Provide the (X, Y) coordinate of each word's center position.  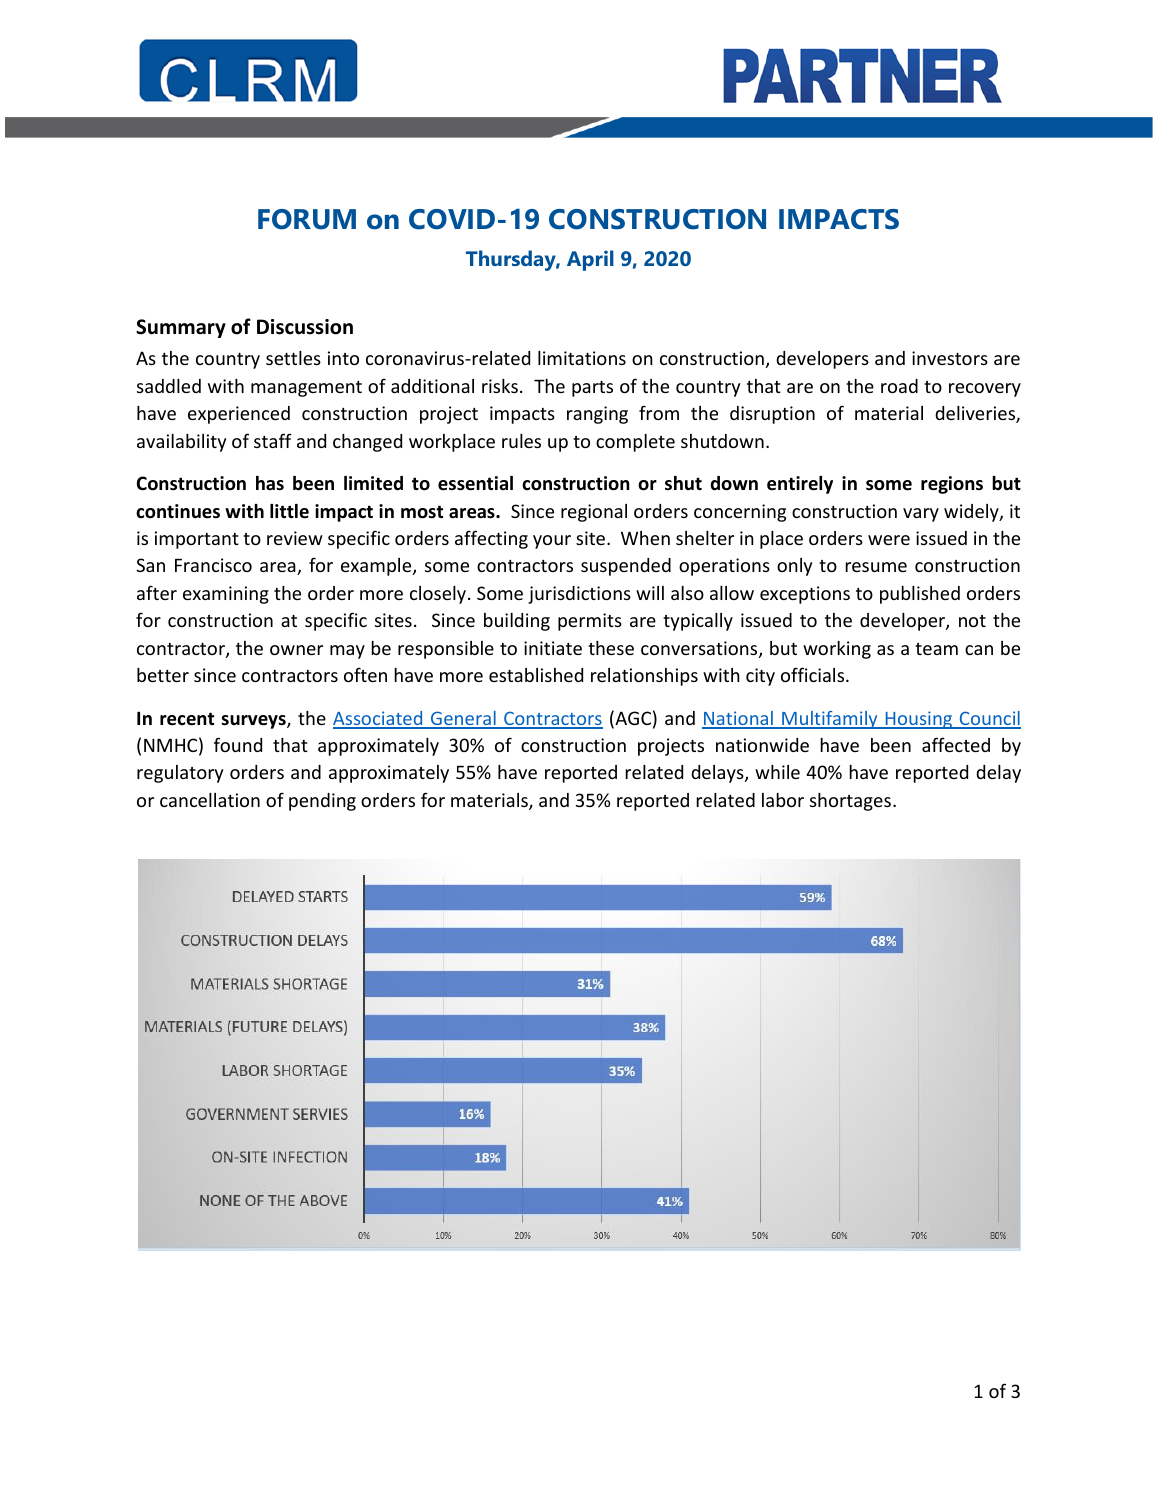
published (920, 595)
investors (950, 358)
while (777, 772)
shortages (850, 802)
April (590, 260)
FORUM (307, 219)
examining (226, 595)
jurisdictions (579, 595)
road (899, 386)
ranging (597, 415)
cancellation (210, 800)
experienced (239, 415)
